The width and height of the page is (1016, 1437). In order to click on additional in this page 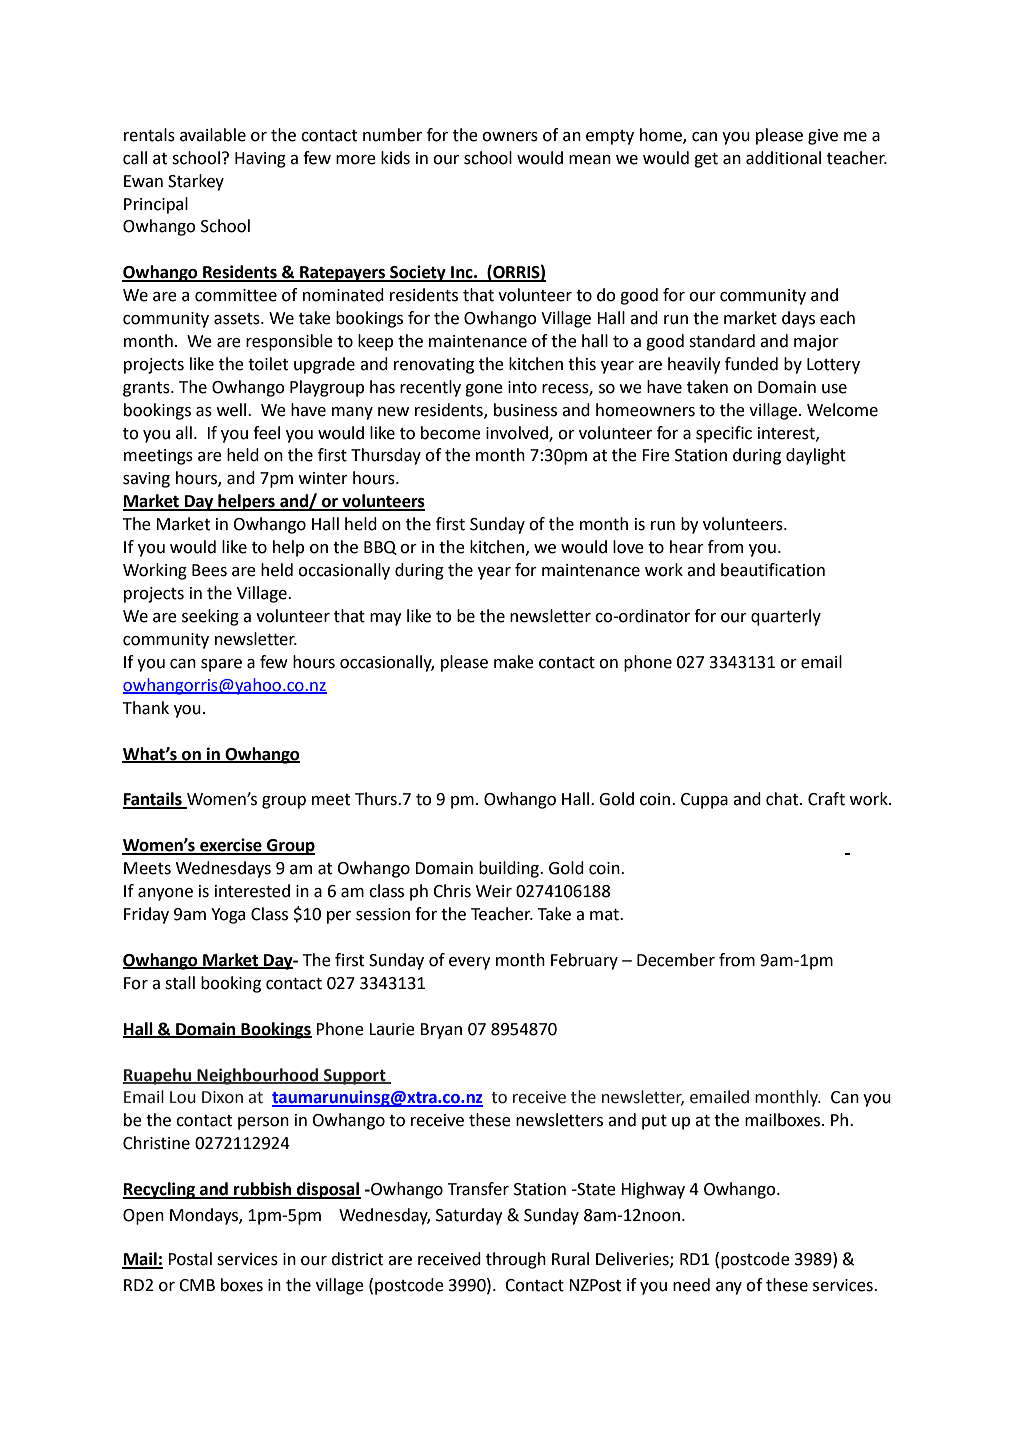, I will do `click(783, 158)`.
